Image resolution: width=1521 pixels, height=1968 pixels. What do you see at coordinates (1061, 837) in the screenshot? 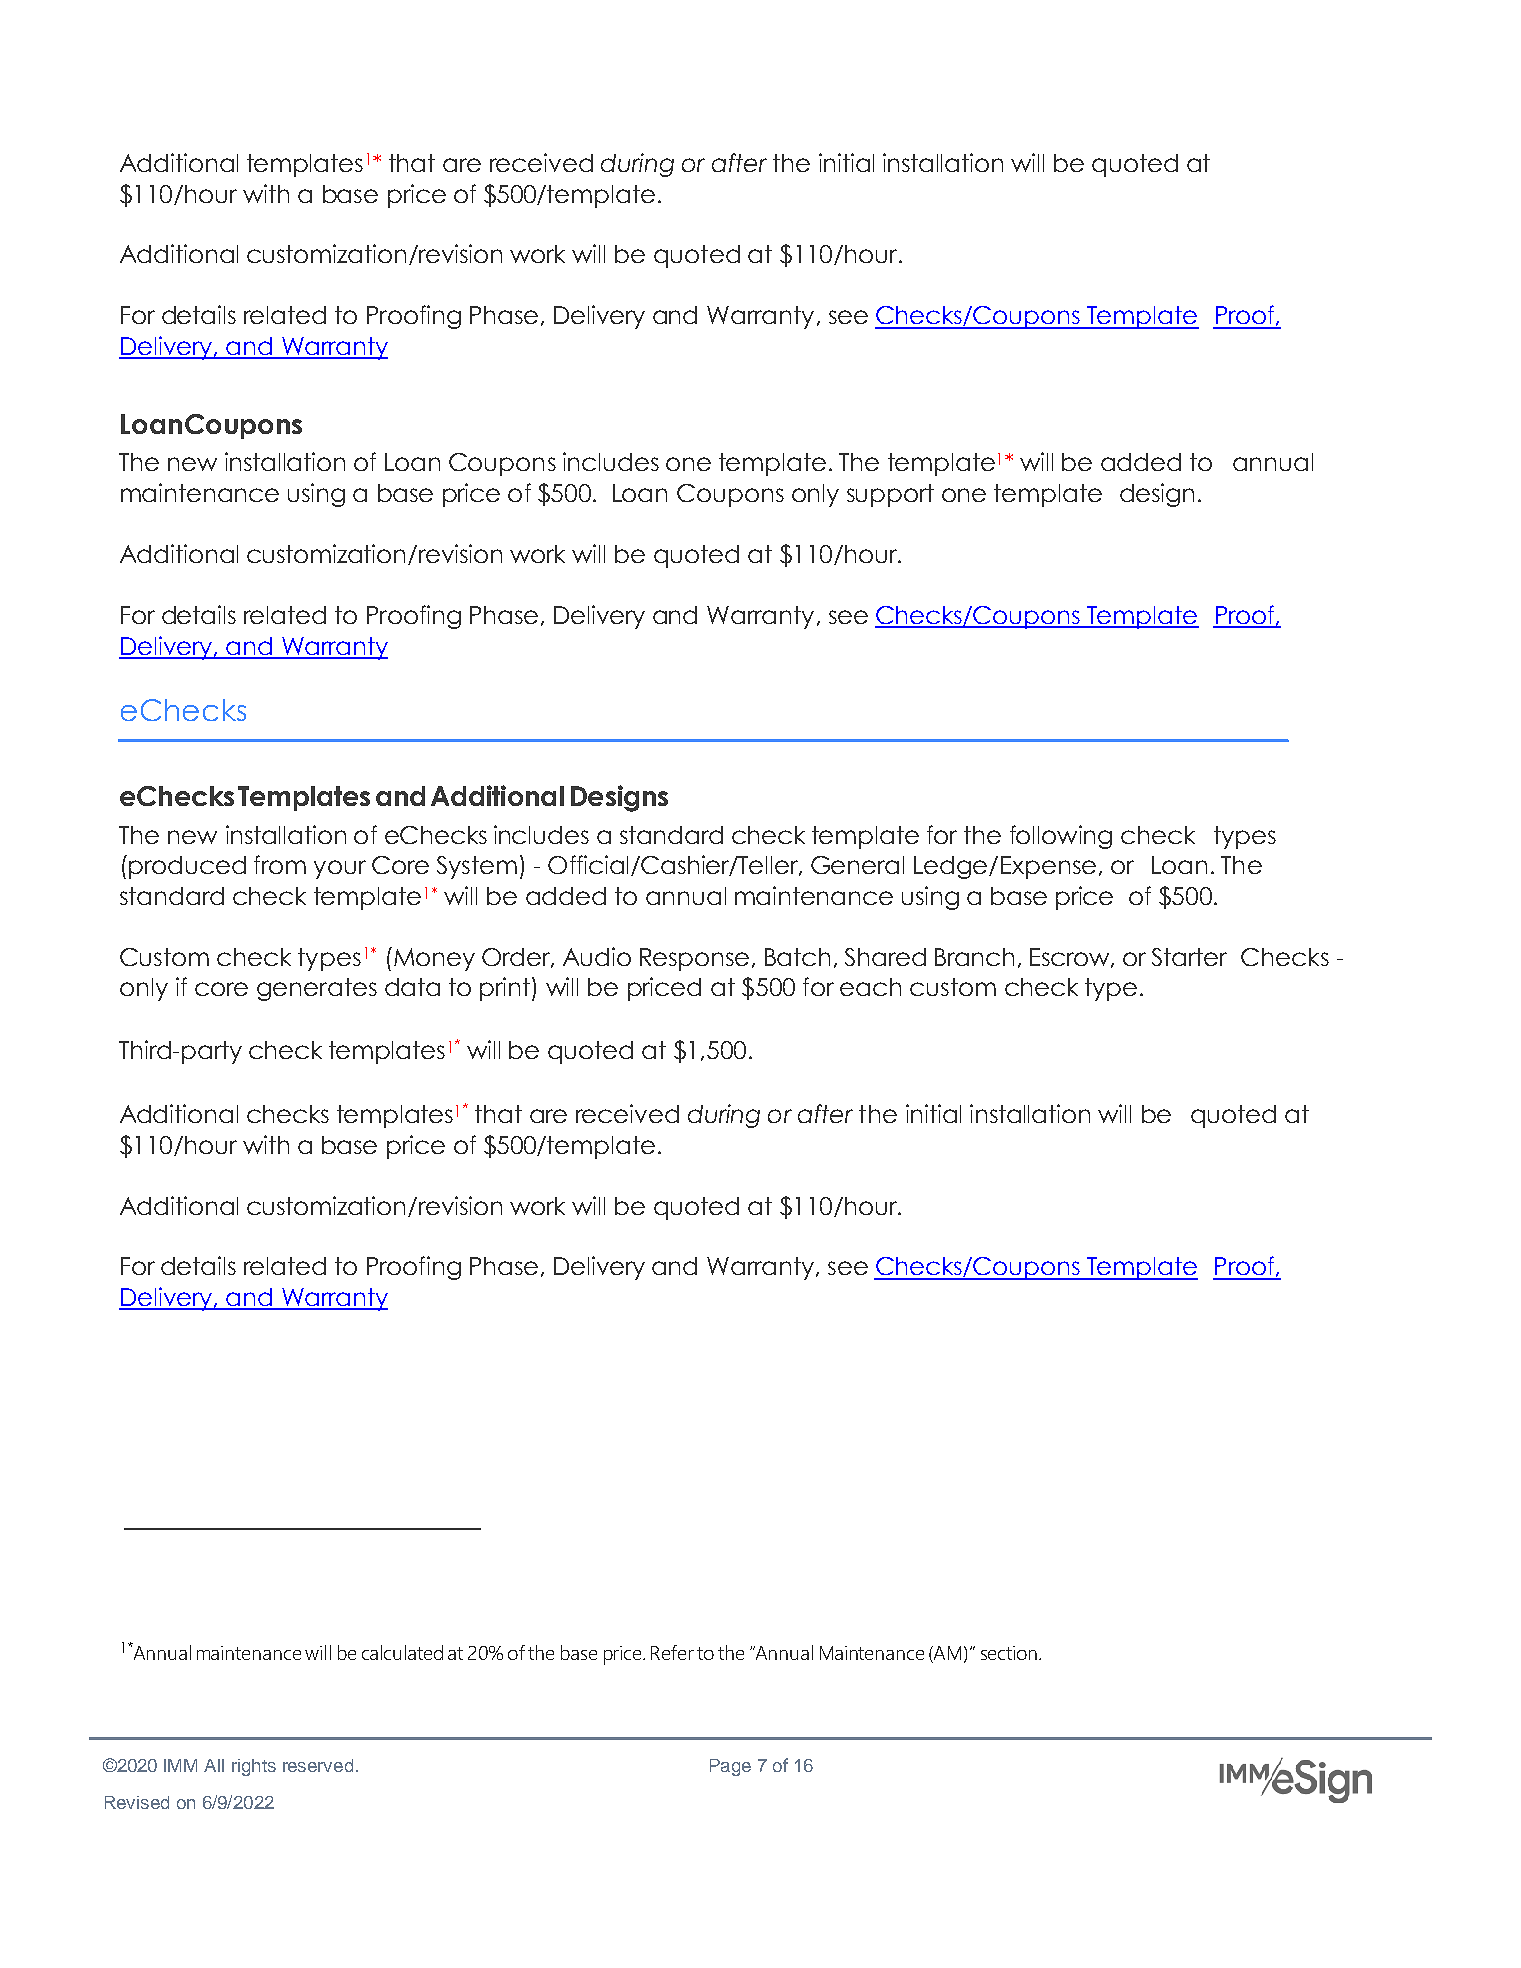
I see `following` at bounding box center [1061, 837].
